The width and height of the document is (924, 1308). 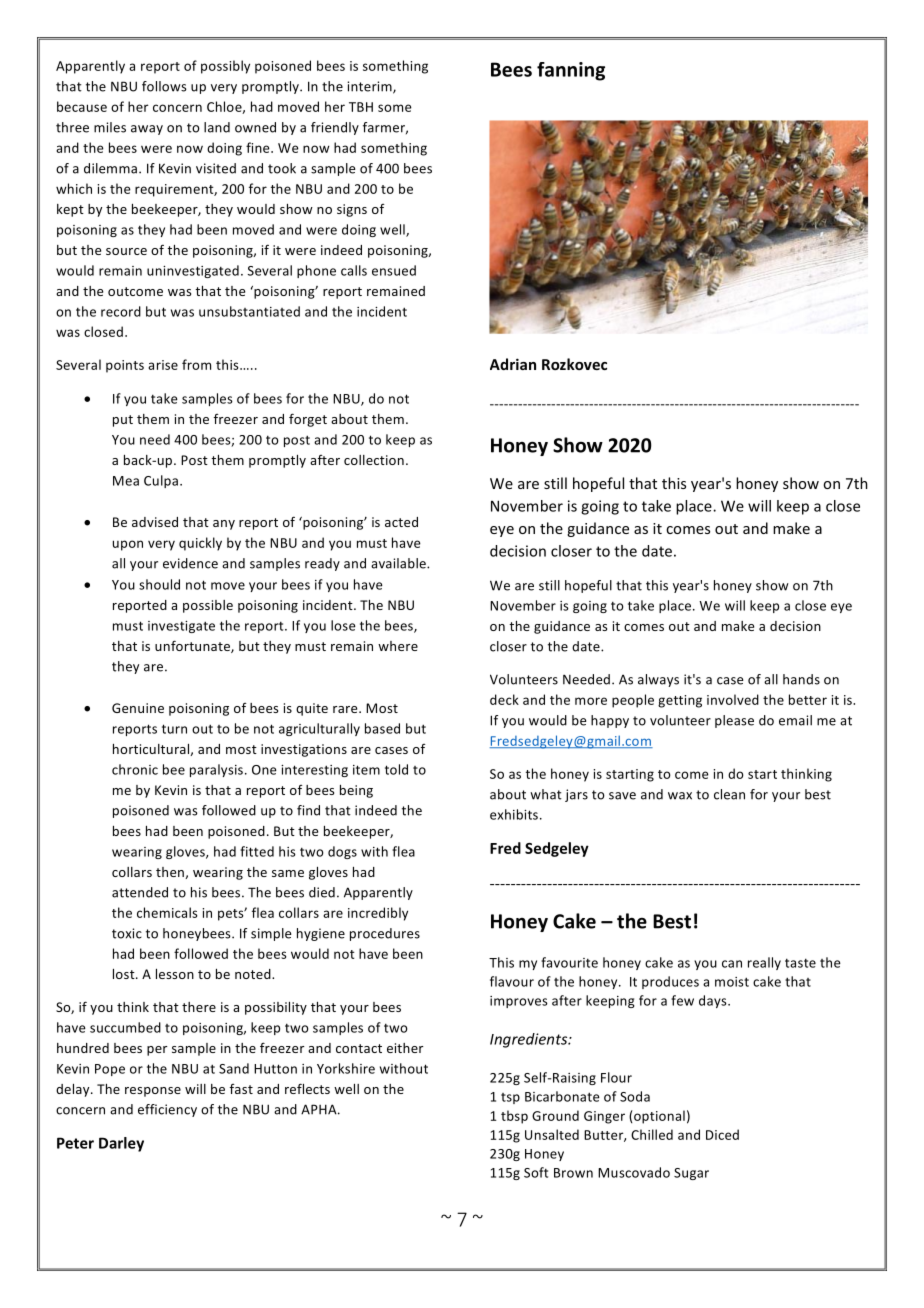 I want to click on ensued, so click(x=394, y=270).
